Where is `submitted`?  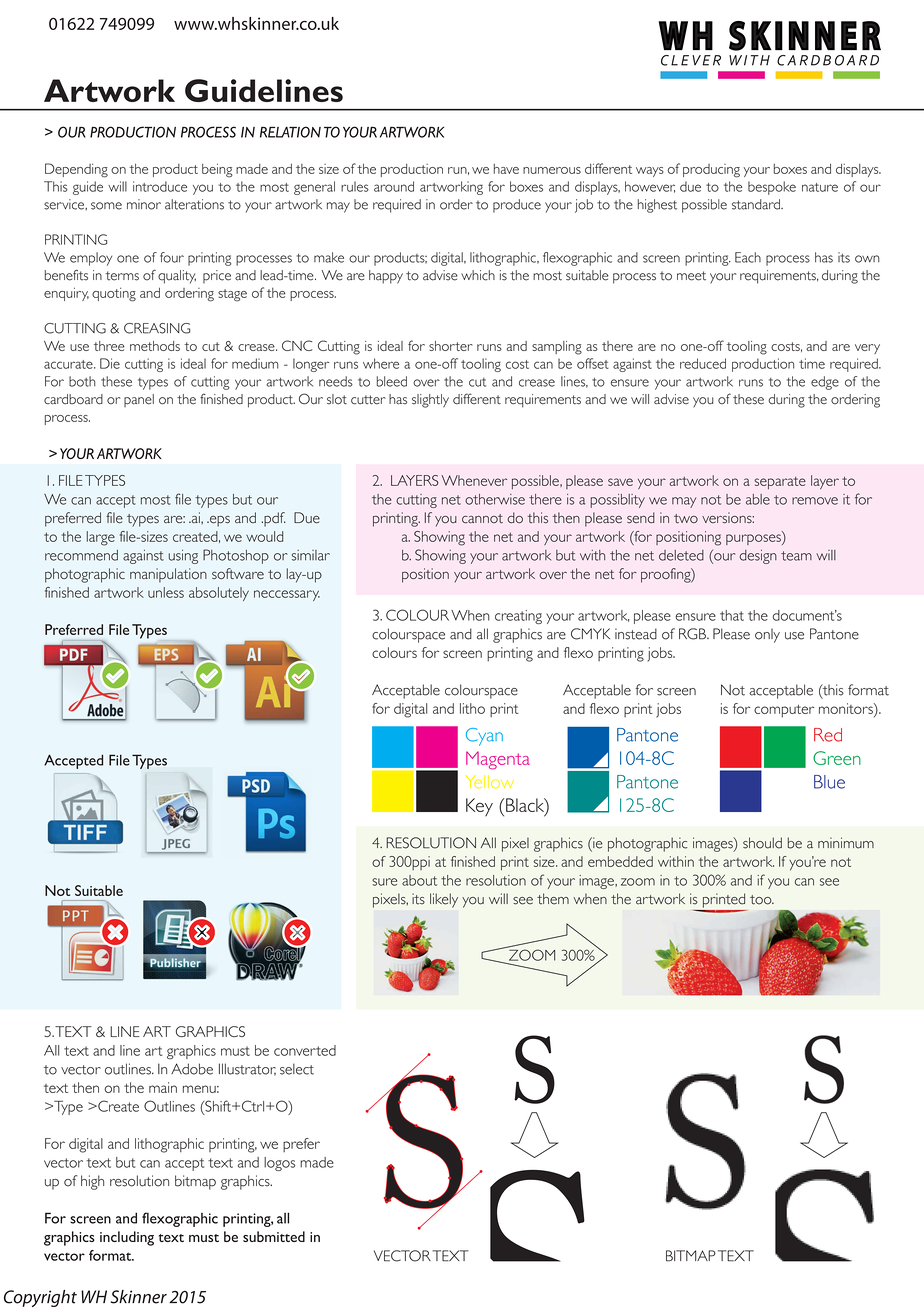 submitted is located at coordinates (274, 1236).
